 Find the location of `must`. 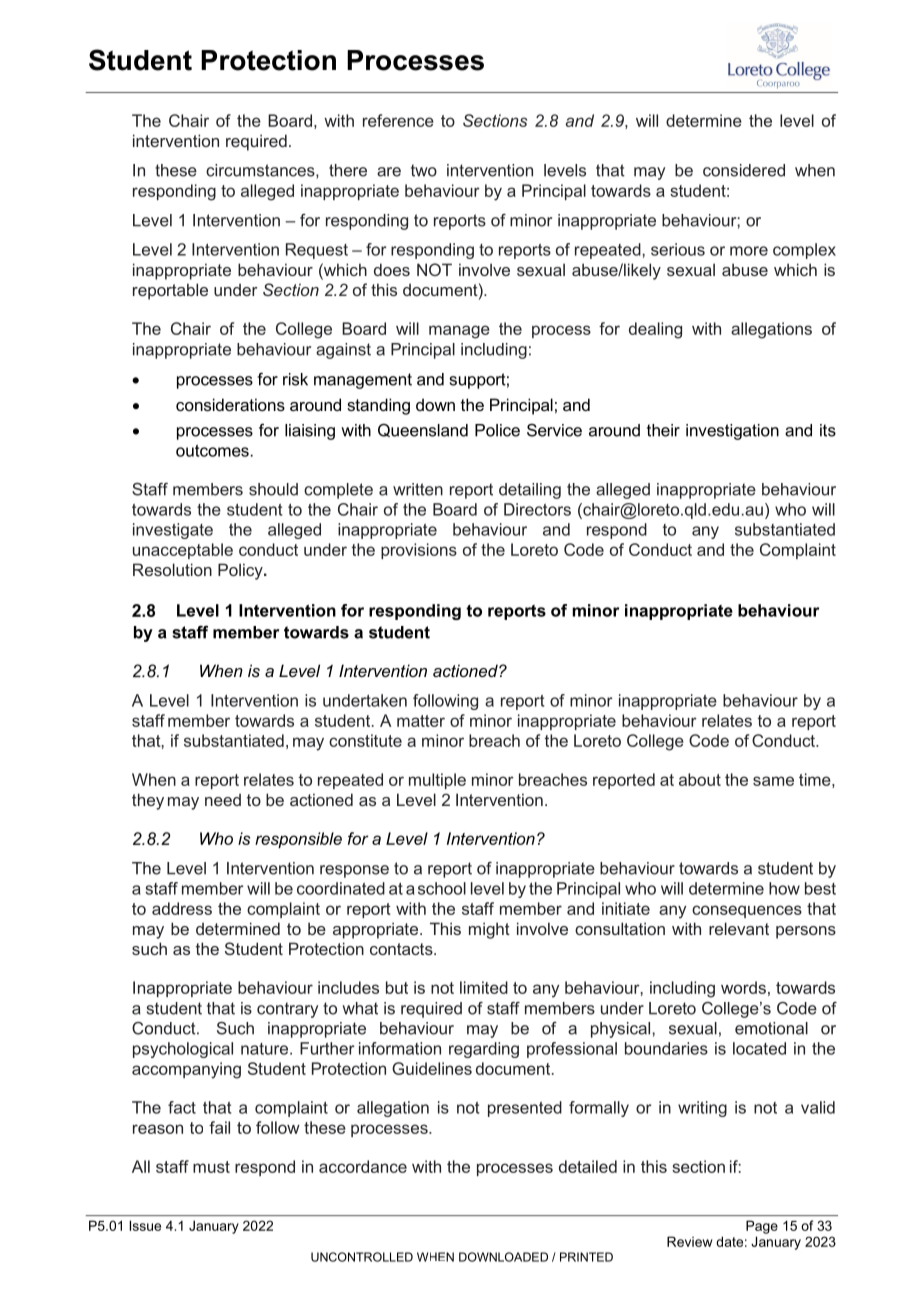

must is located at coordinates (211, 1167).
